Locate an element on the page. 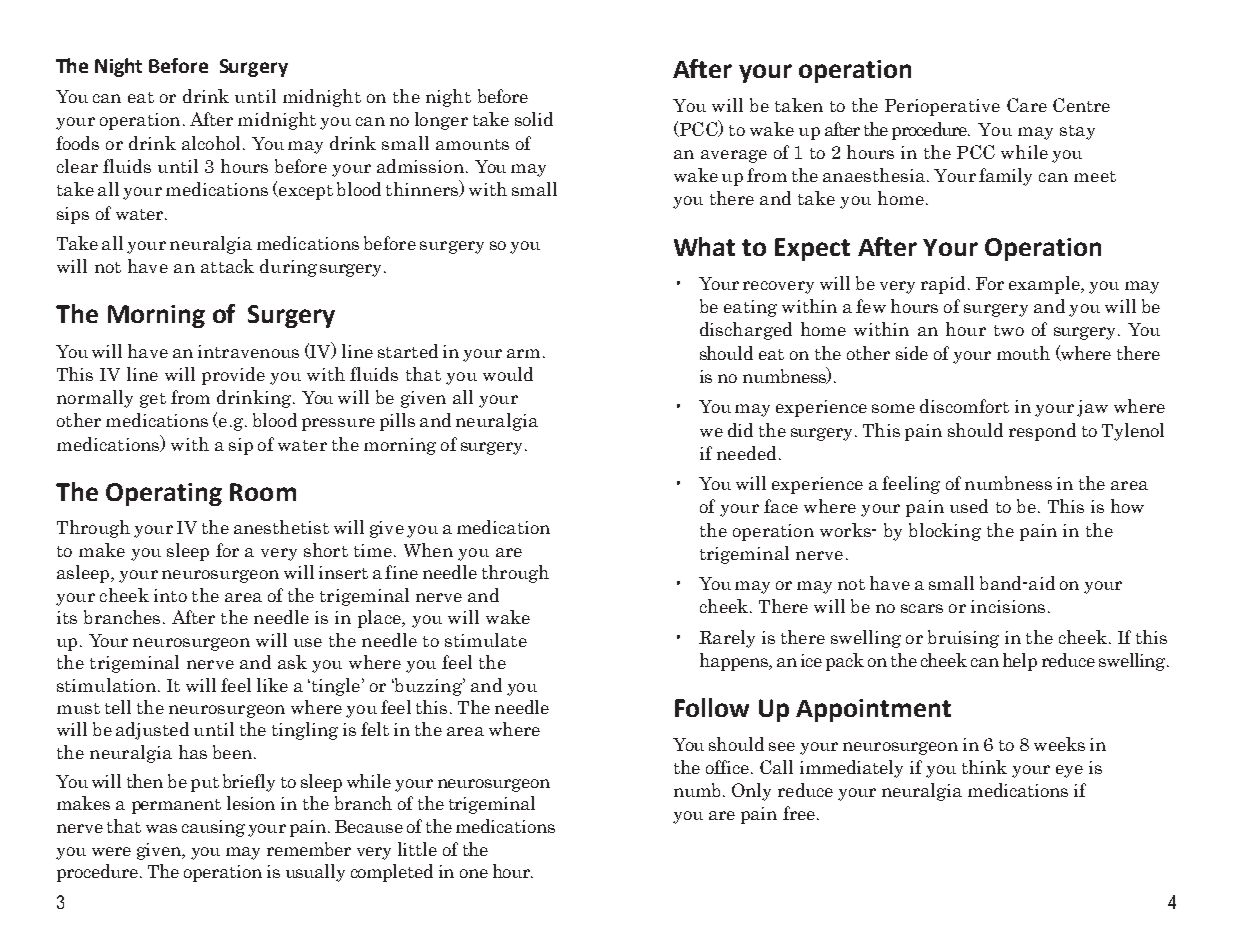  Care is located at coordinates (1027, 105).
